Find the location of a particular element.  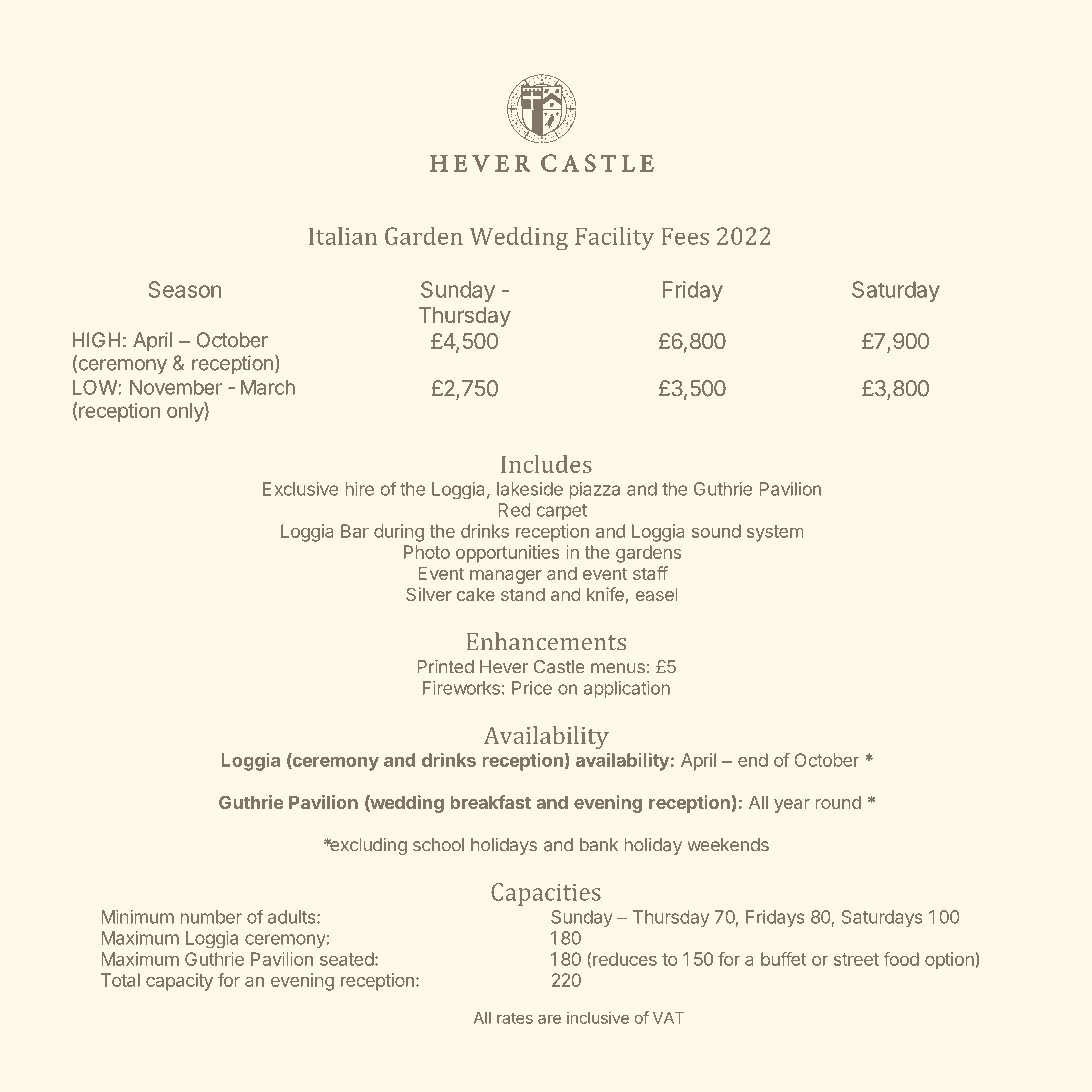

round is located at coordinates (838, 802).
